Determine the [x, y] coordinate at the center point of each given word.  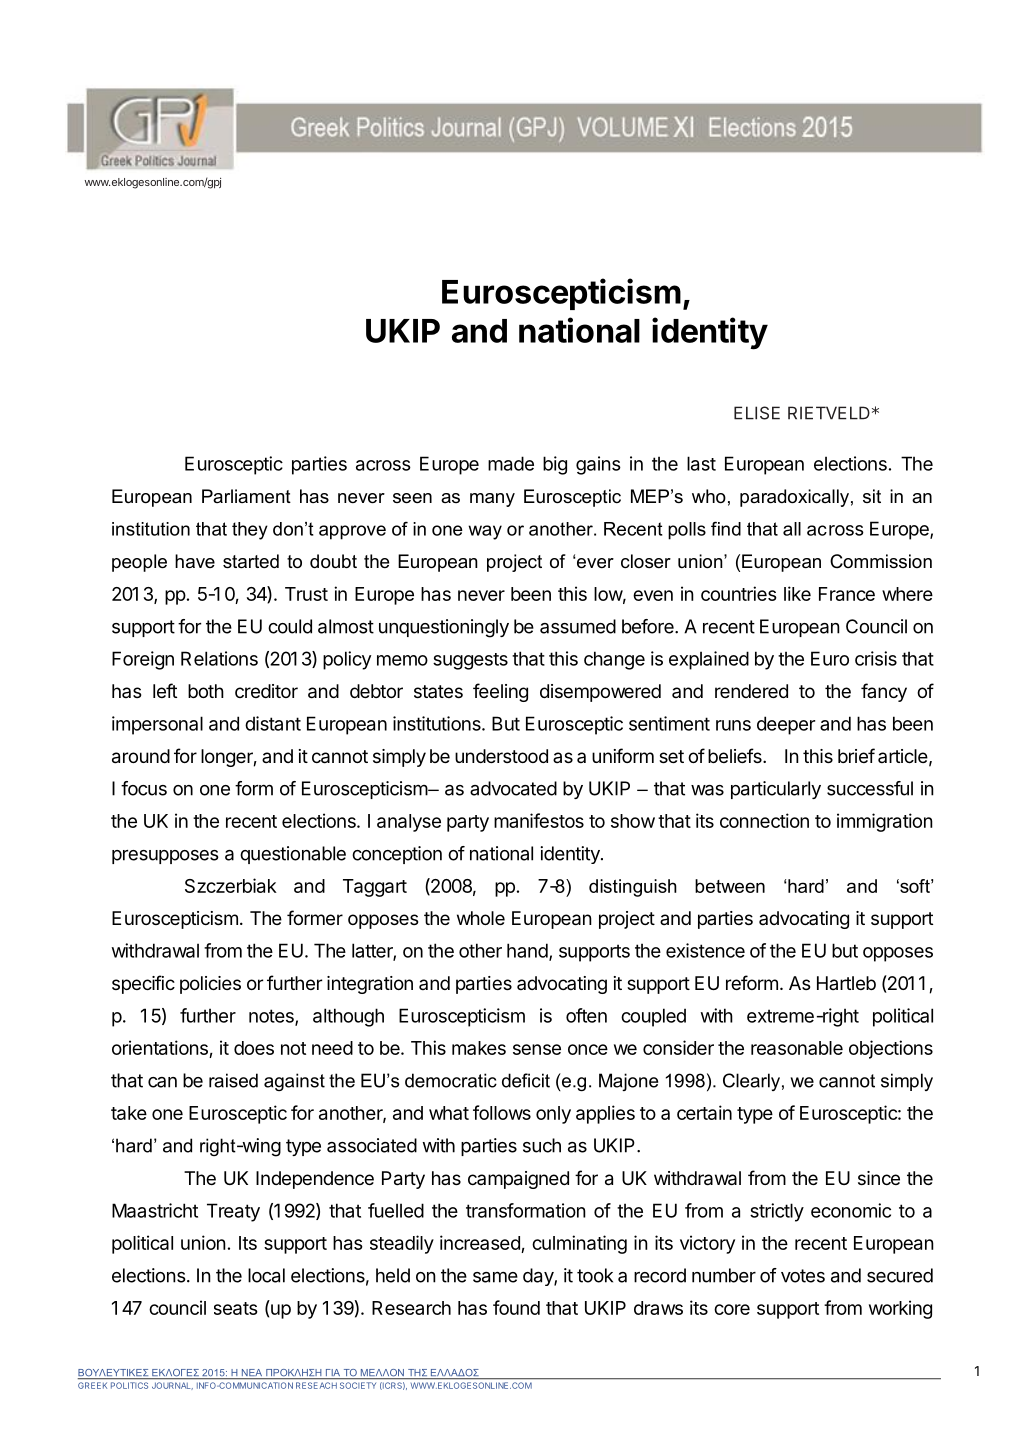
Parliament [246, 496]
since [879, 1178]
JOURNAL [172, 1385]
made [511, 463]
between [730, 886]
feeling [500, 692]
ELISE [757, 413]
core [732, 1309]
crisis [876, 658]
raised [233, 1080]
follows [502, 1112]
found [516, 1307]
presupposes [165, 857]
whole [481, 918]
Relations [219, 658]
